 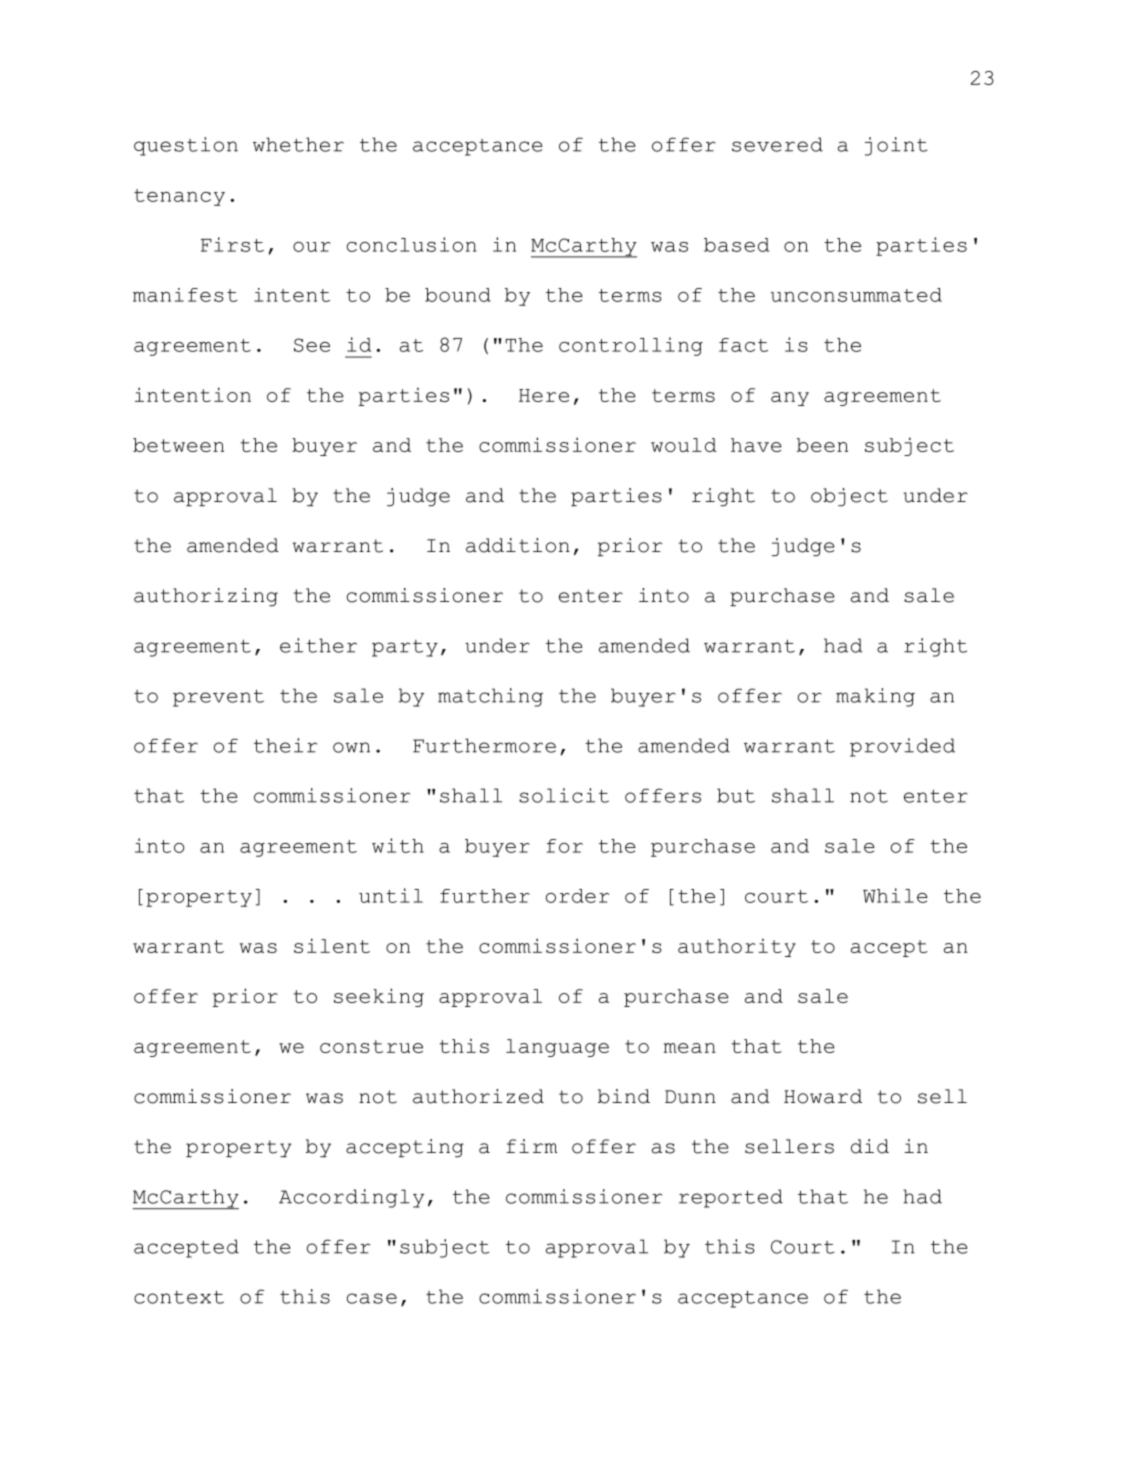 I want to click on firm, so click(x=532, y=1146).
